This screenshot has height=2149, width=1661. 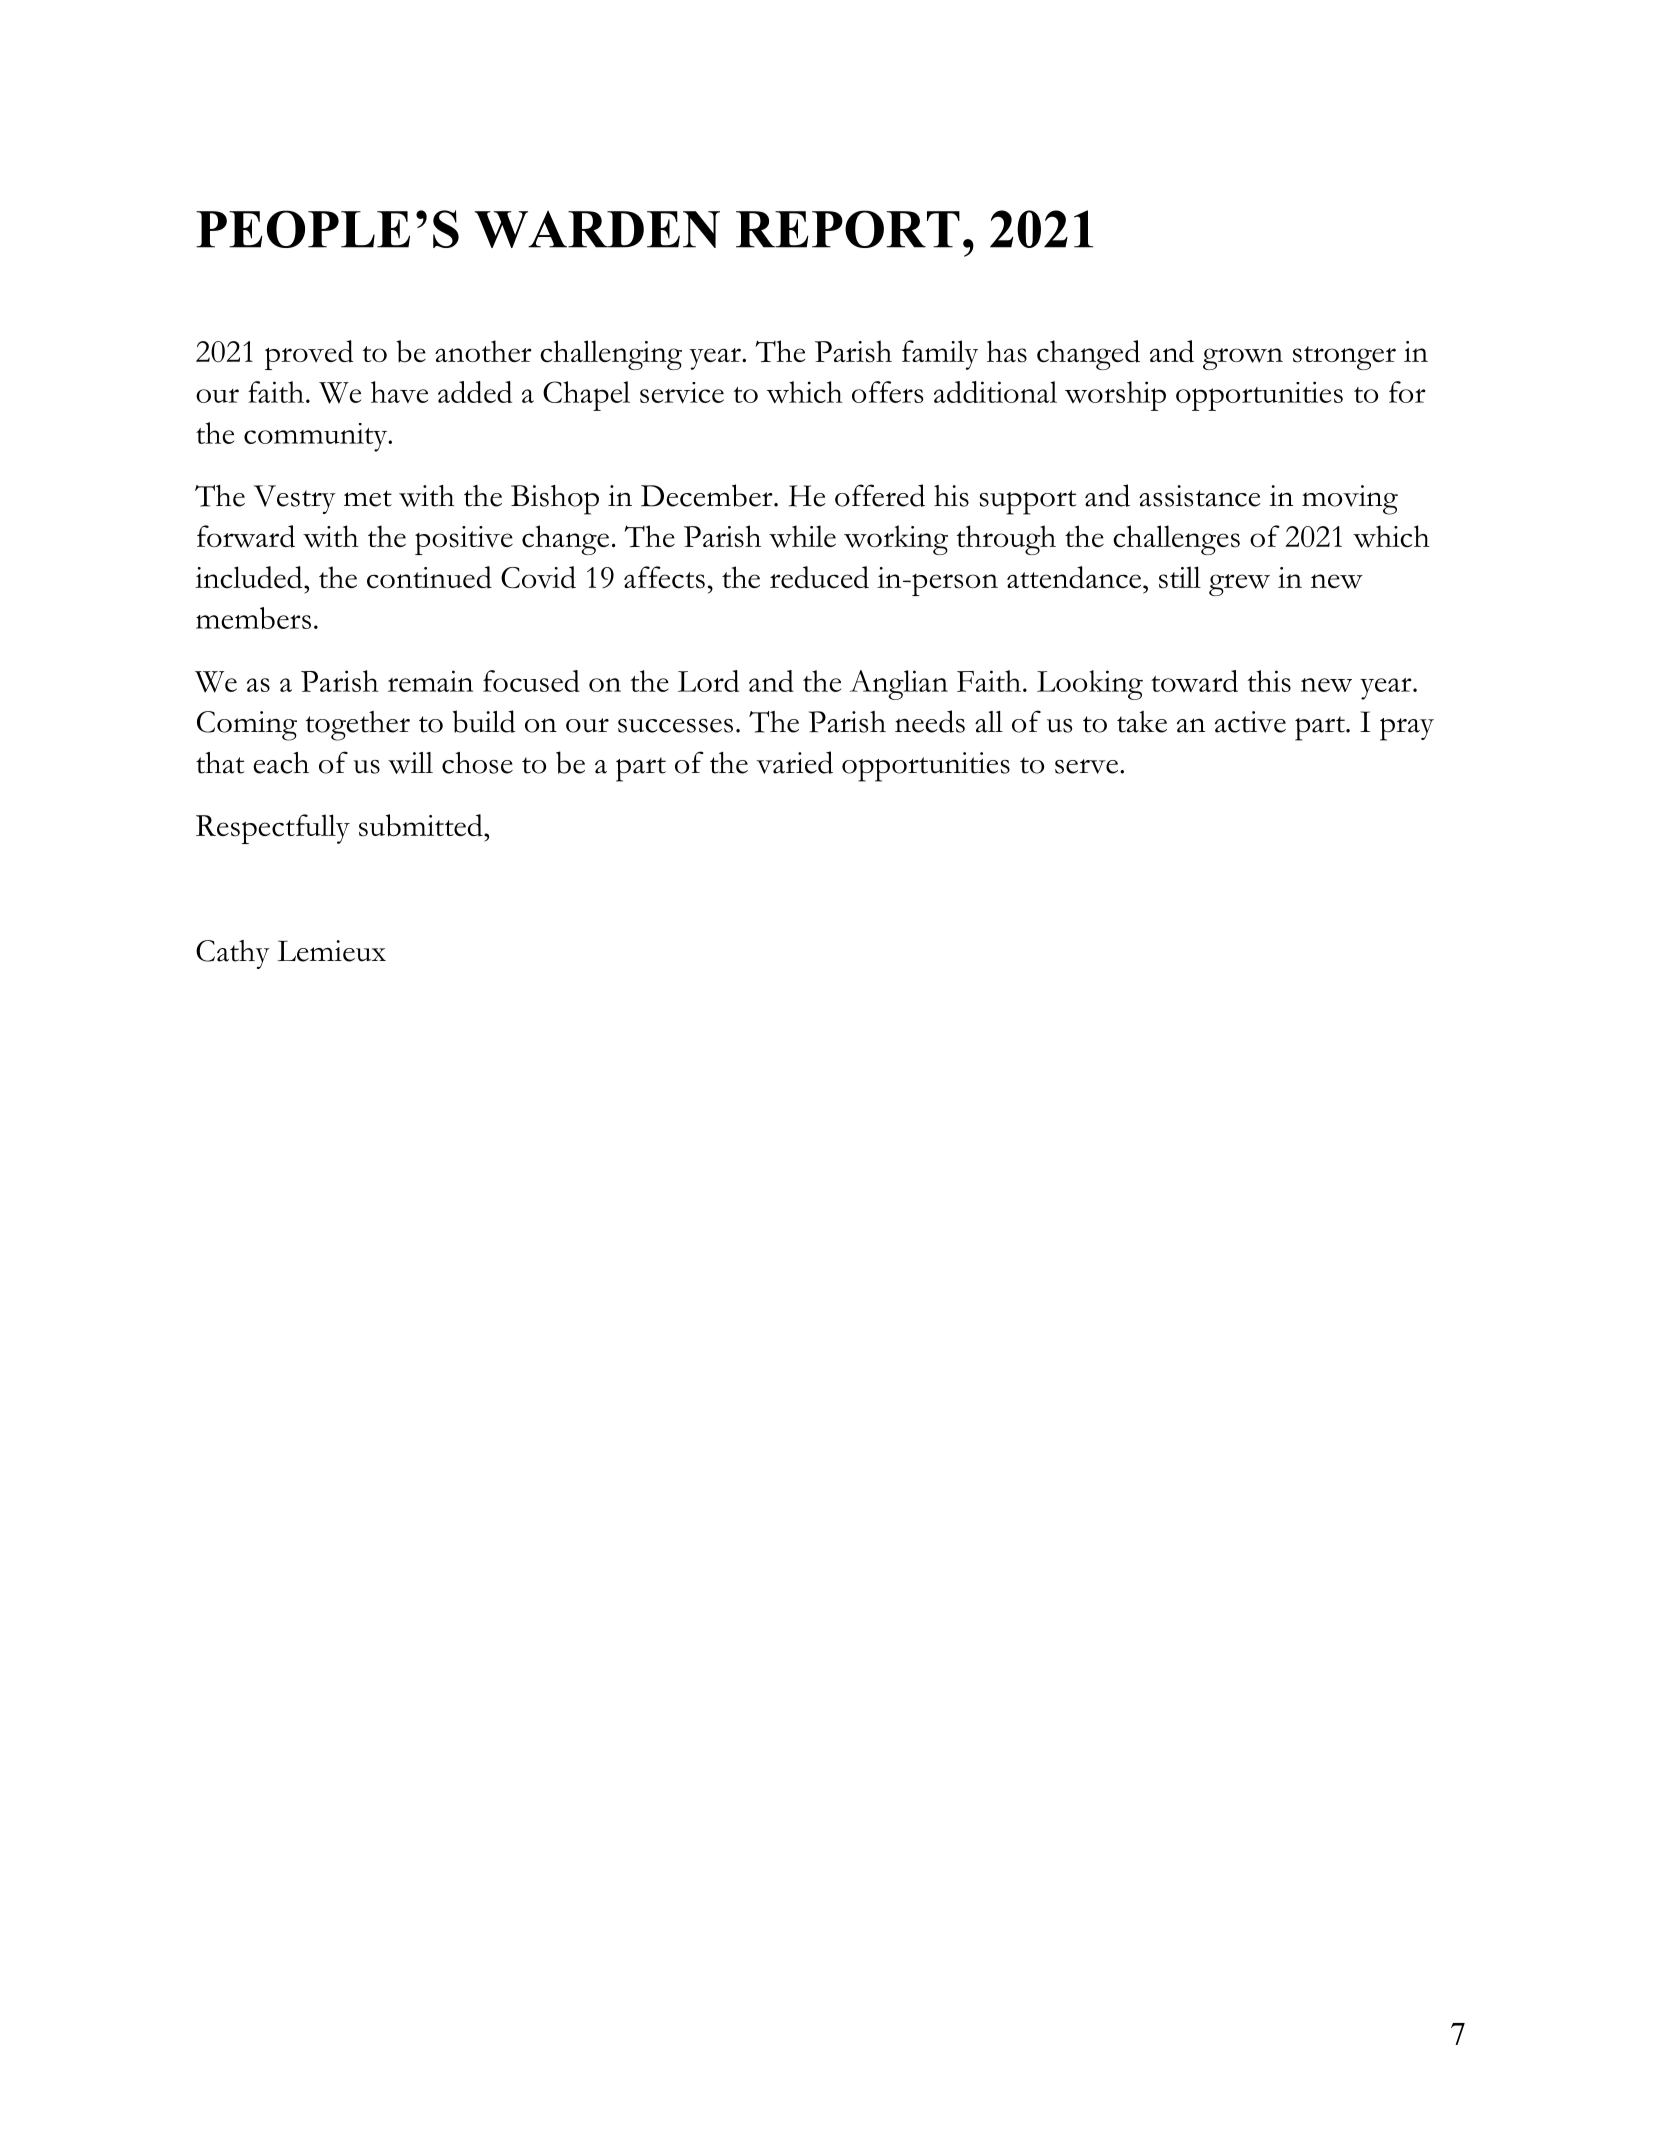 I want to click on Anglian, so click(x=899, y=685).
